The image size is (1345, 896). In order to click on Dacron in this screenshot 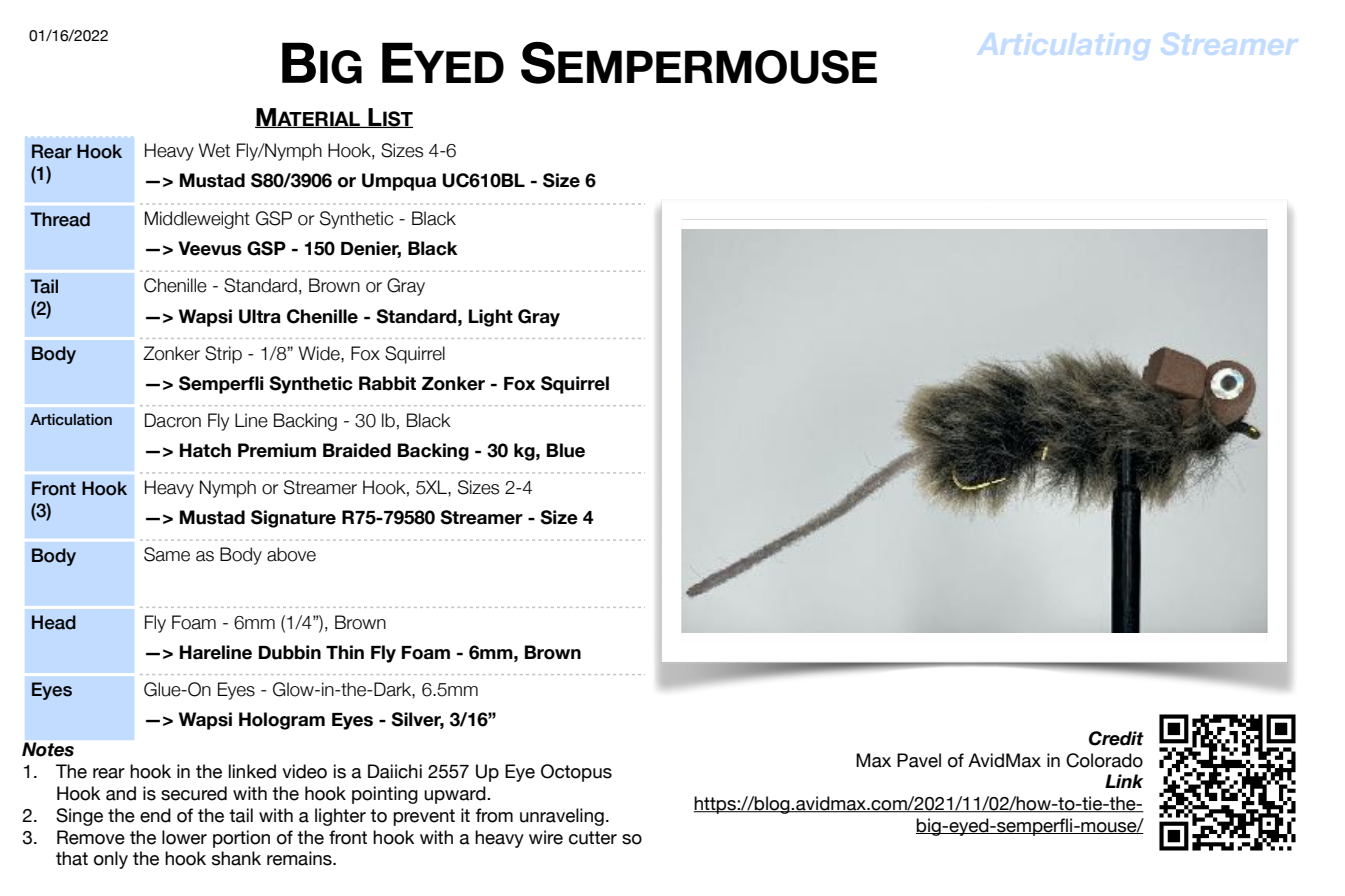, I will do `click(173, 420)`.
